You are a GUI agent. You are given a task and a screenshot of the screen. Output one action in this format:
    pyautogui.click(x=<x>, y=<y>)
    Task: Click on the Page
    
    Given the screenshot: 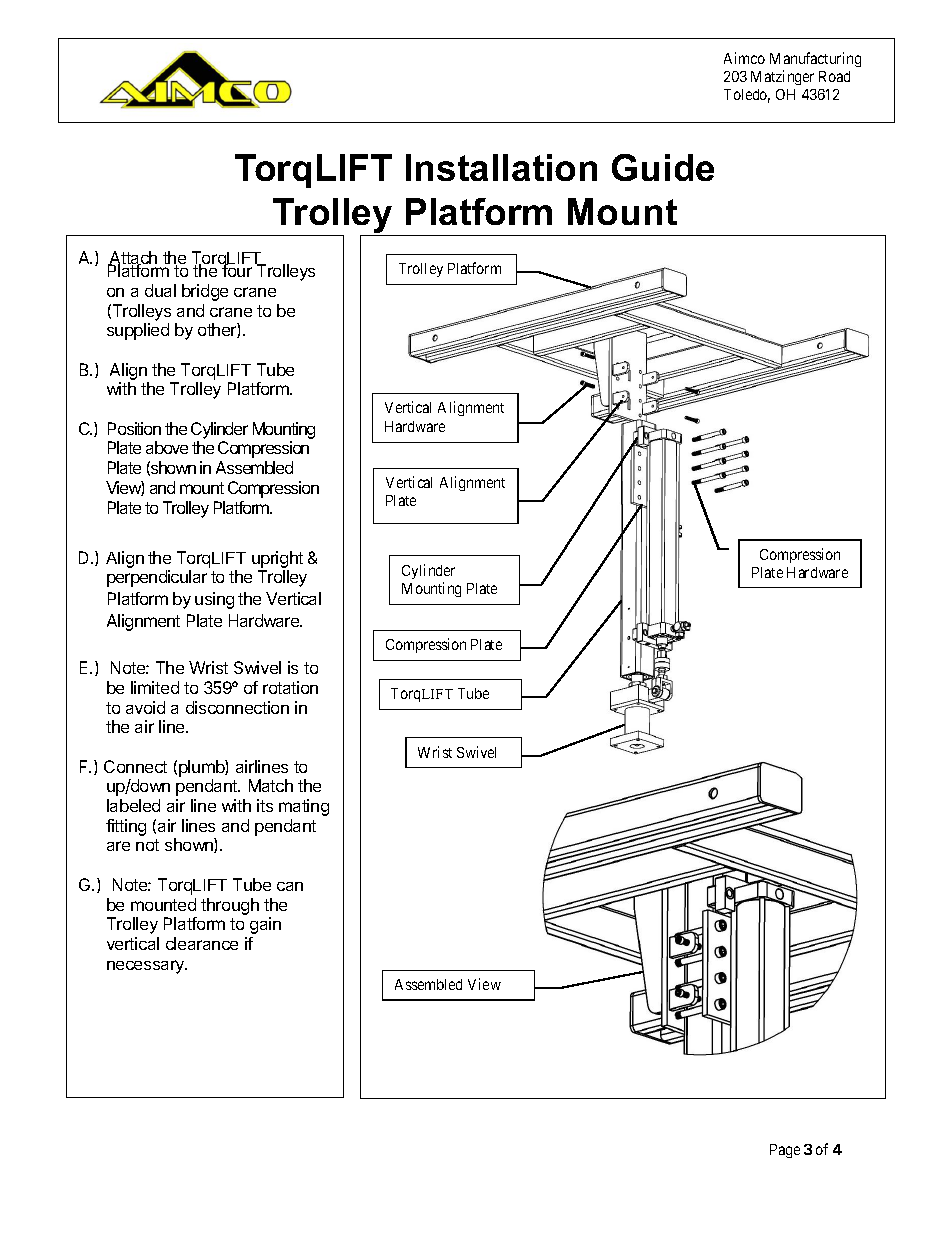 What is the action you would take?
    pyautogui.click(x=785, y=1151)
